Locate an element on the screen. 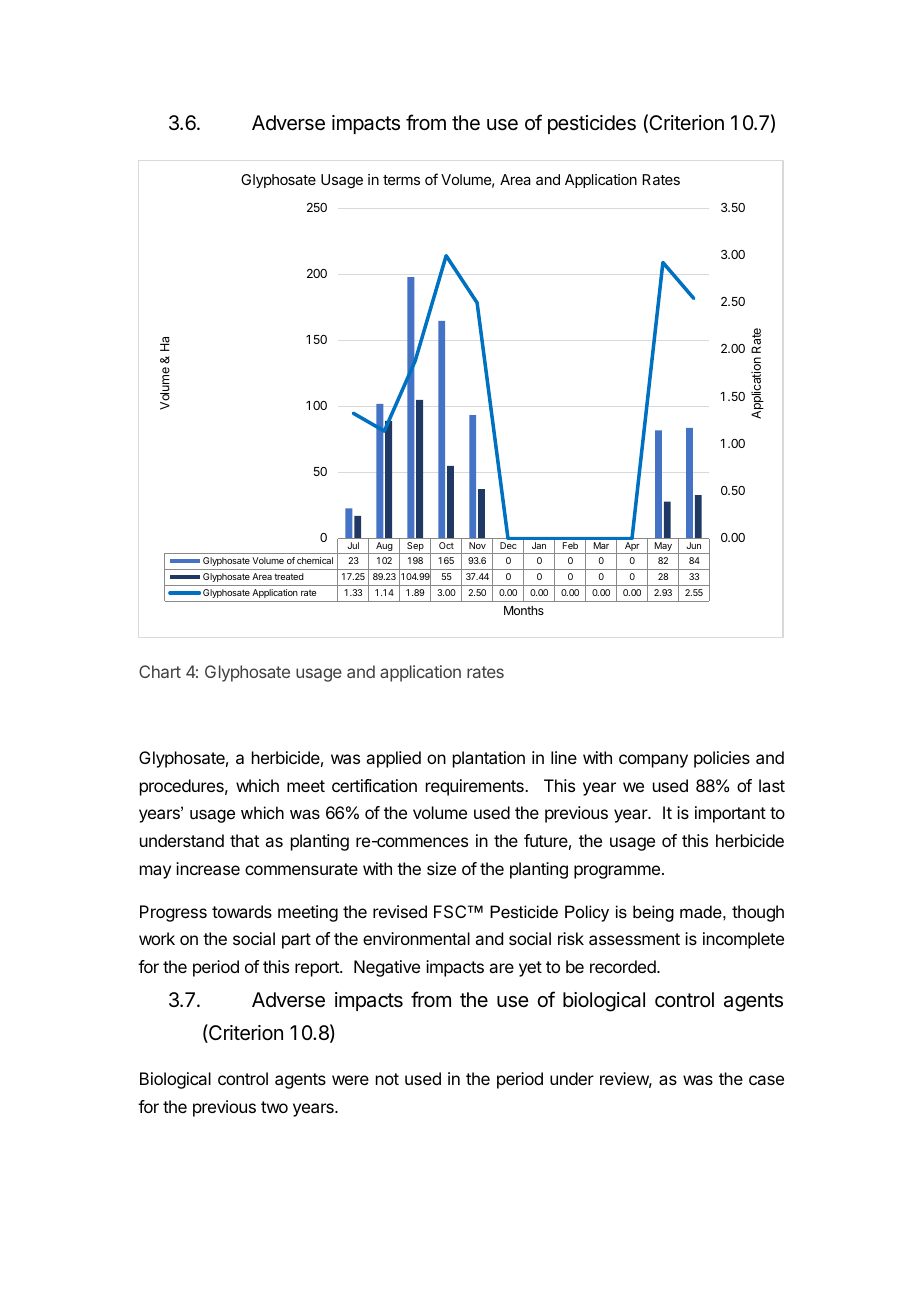 This screenshot has height=1309, width=924. two is located at coordinates (274, 1107).
